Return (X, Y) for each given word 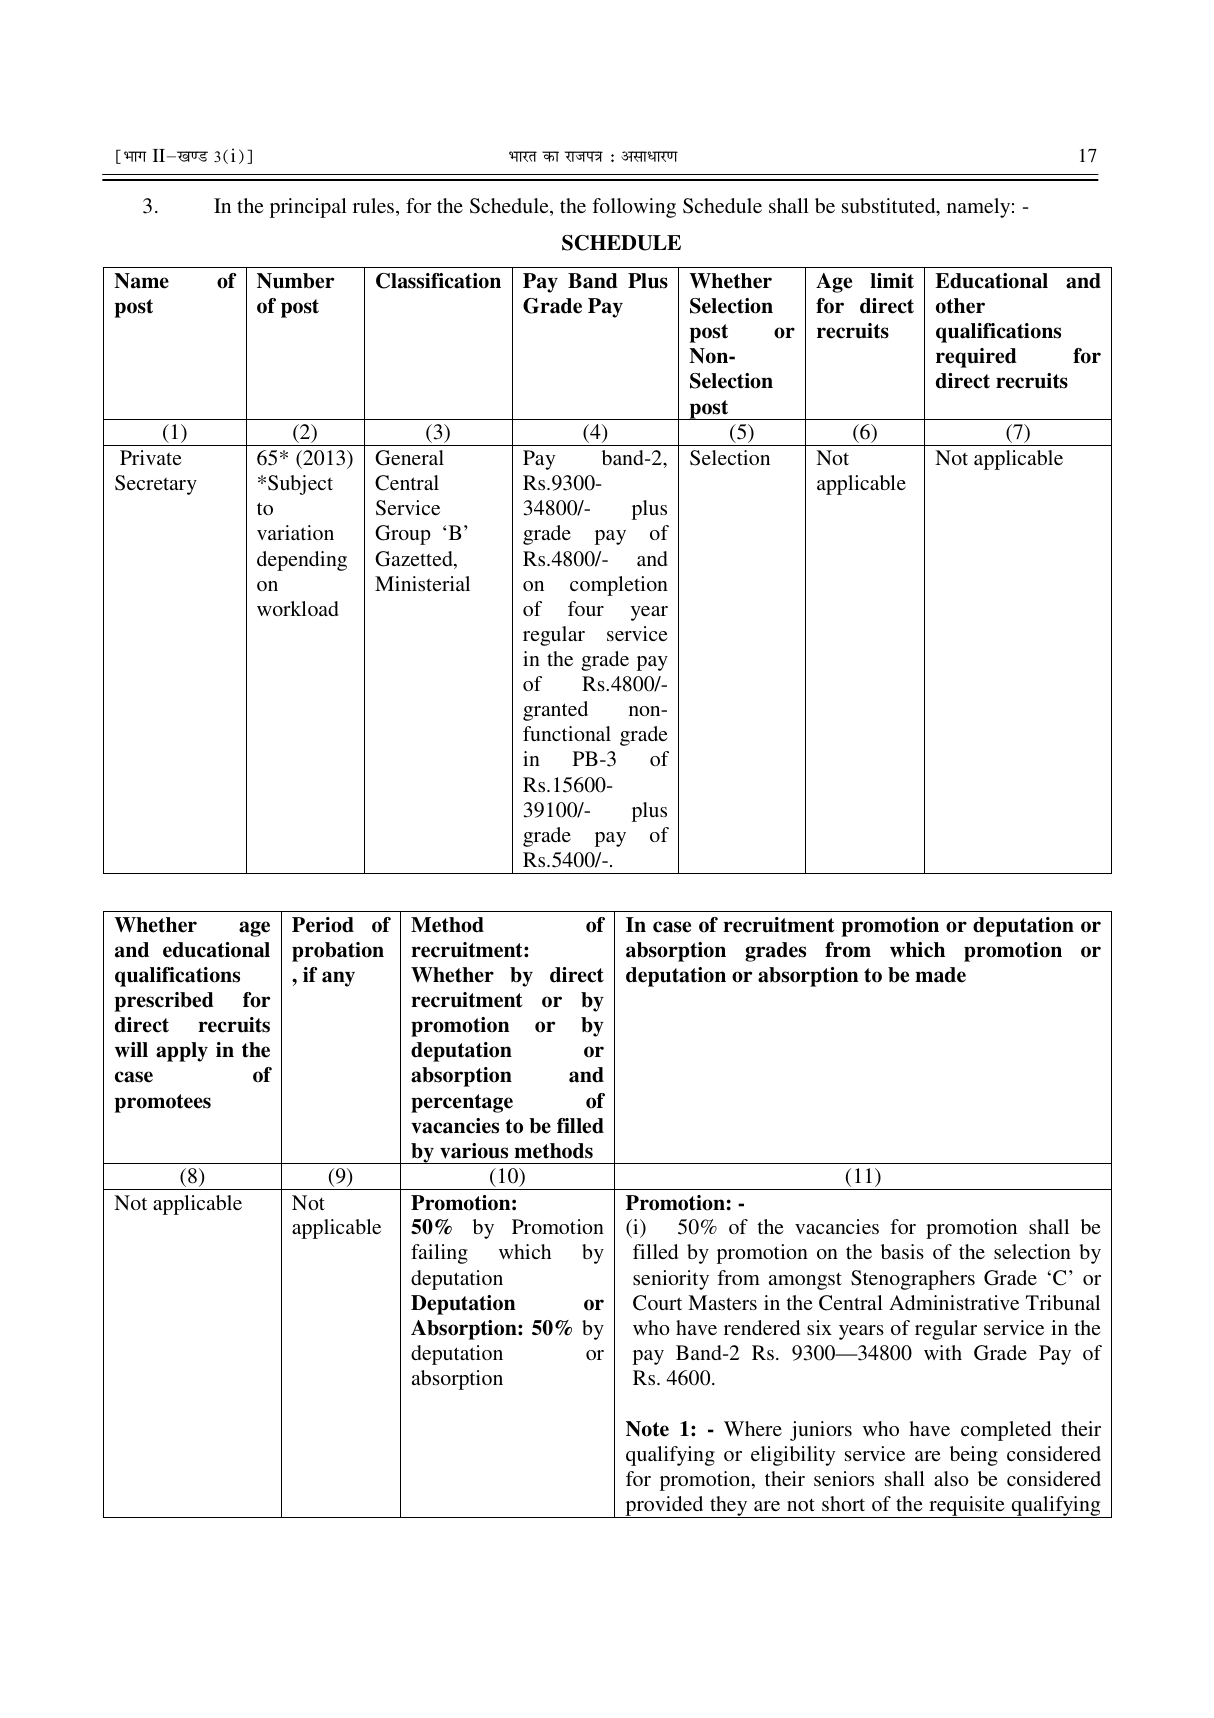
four (586, 608)
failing (439, 1254)
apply (182, 1052)
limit (892, 281)
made (940, 975)
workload (298, 608)
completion (619, 586)
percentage (462, 1103)
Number (295, 281)
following (634, 208)
